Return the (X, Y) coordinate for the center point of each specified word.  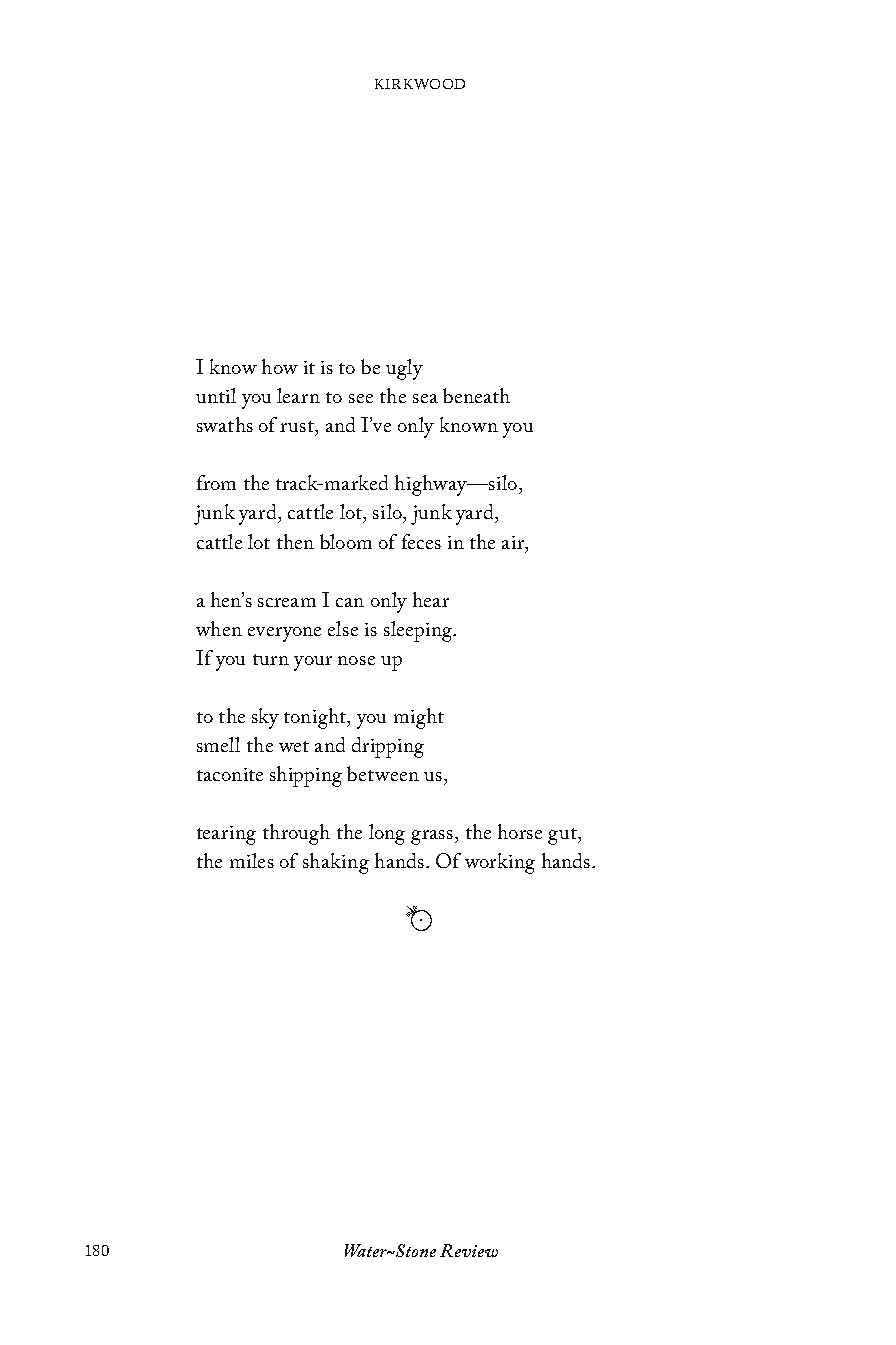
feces (421, 541)
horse (520, 831)
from (216, 482)
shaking (336, 863)
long (387, 834)
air (514, 542)
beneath (476, 395)
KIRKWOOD (420, 84)
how (280, 366)
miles (252, 860)
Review (469, 1250)
